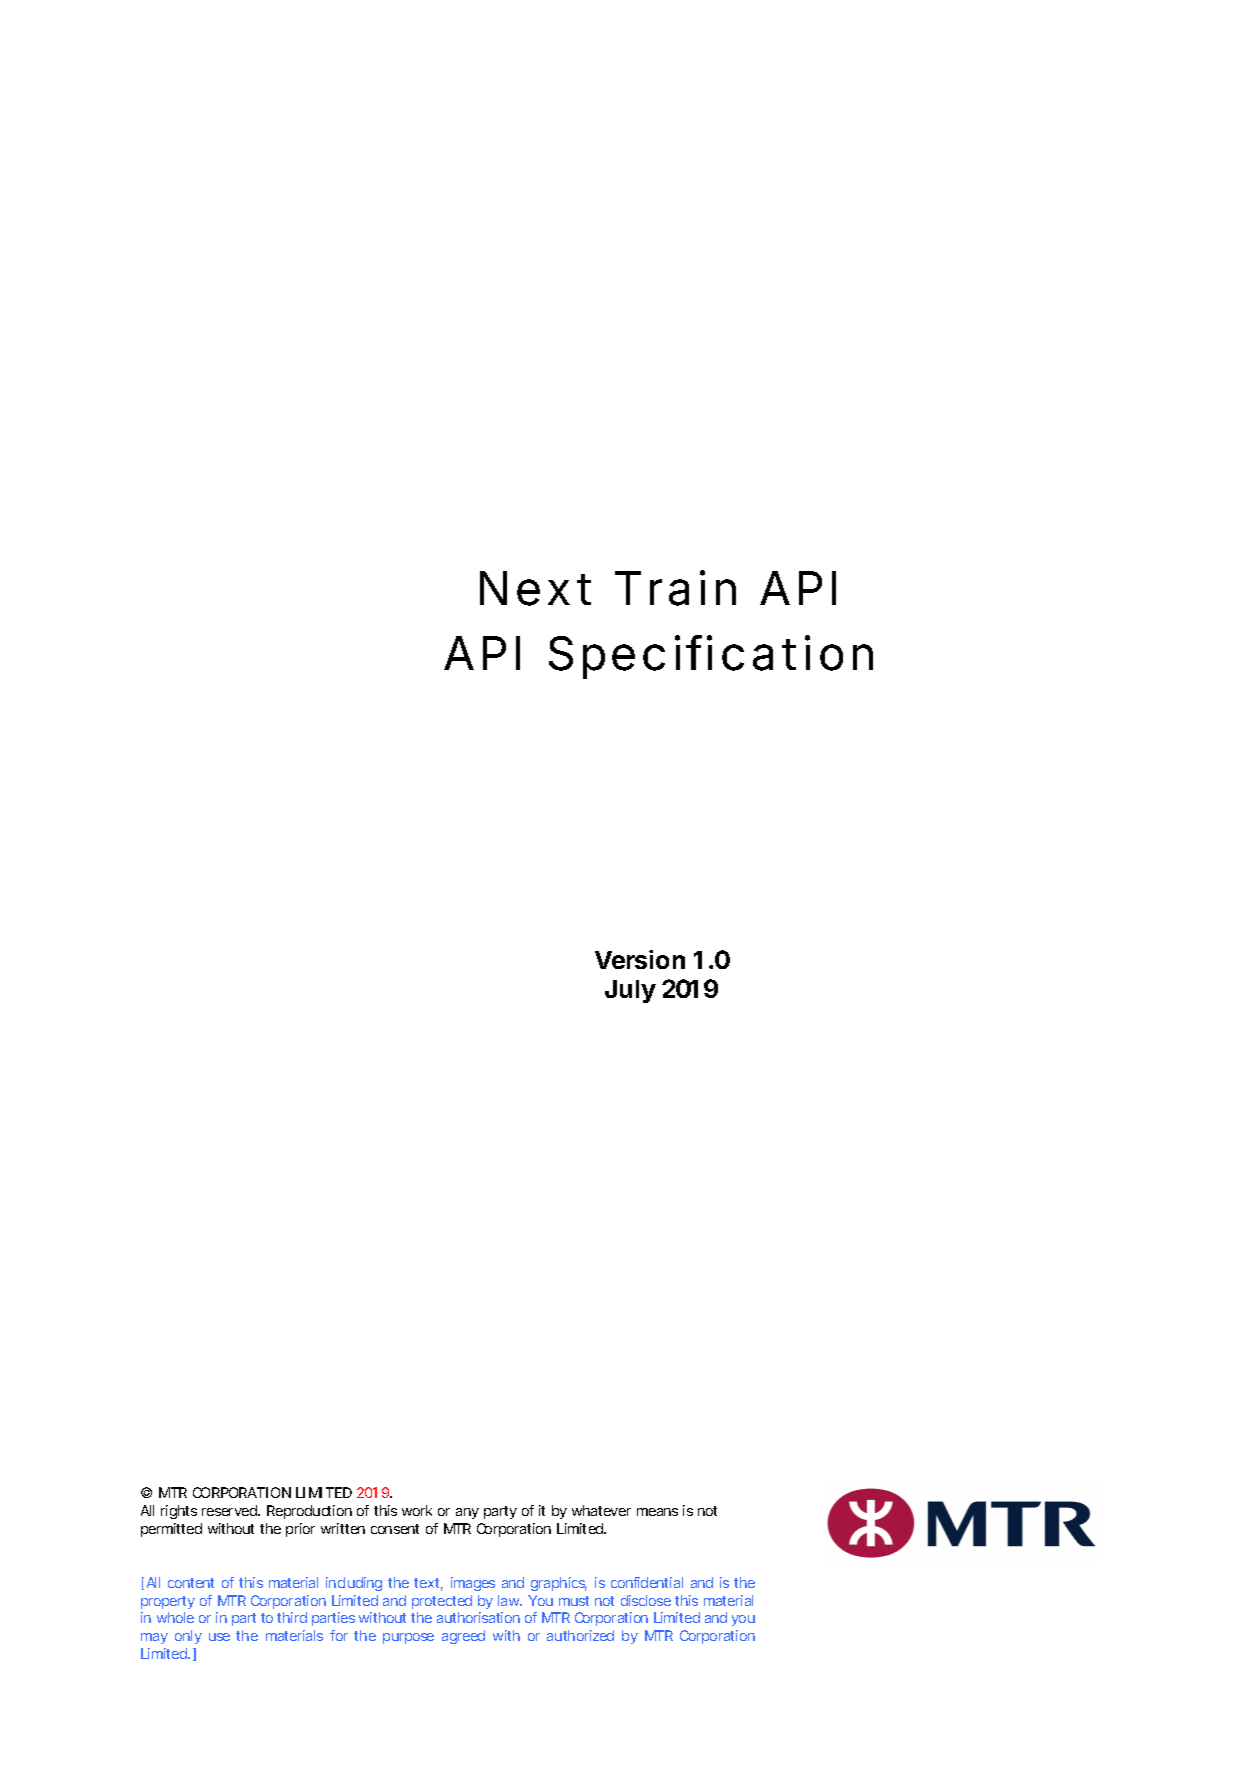 The height and width of the image is (1768, 1250). Describe the element at coordinates (646, 1600) in the image. I see `disclose` at that location.
